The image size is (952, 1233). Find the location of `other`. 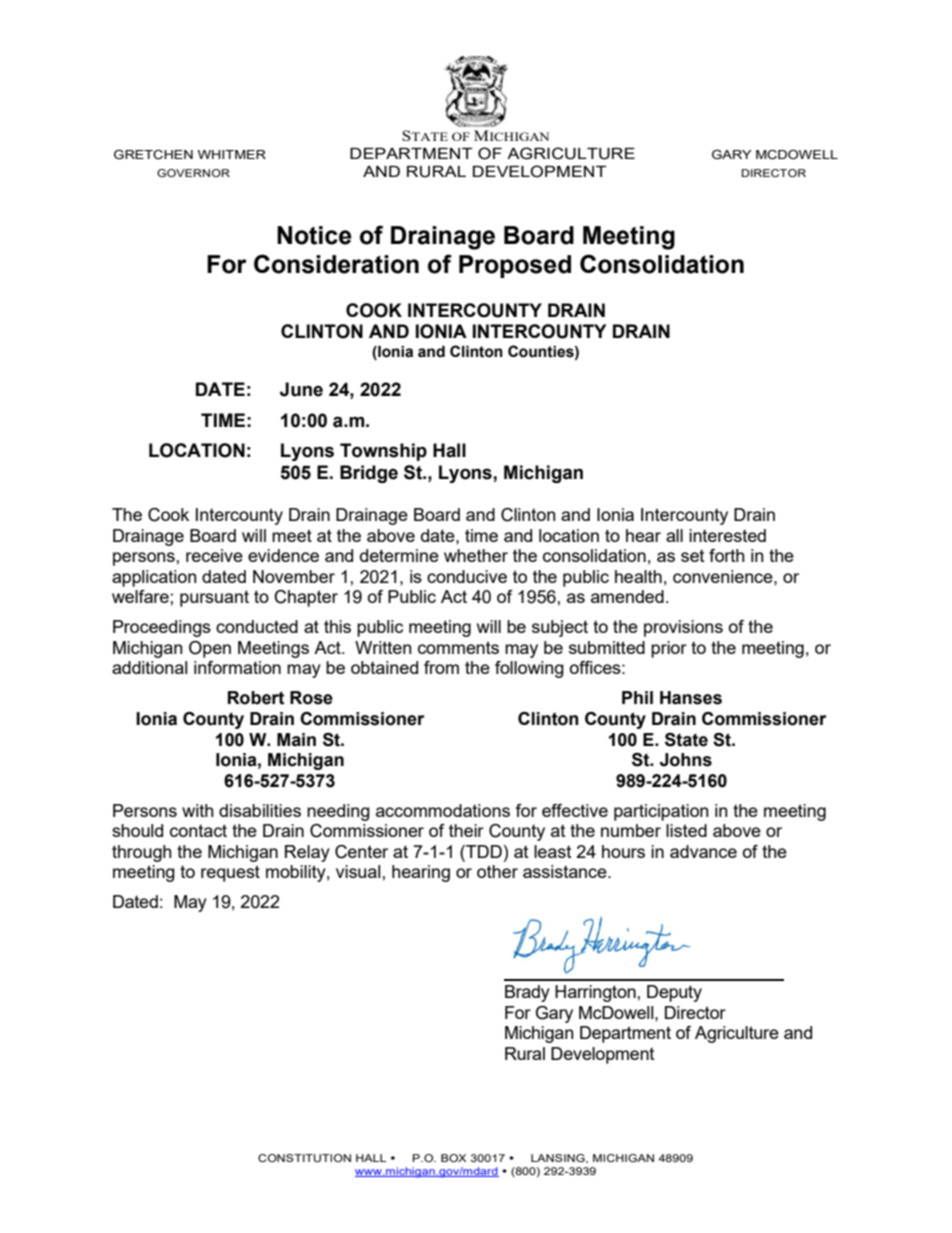

other is located at coordinates (497, 871).
